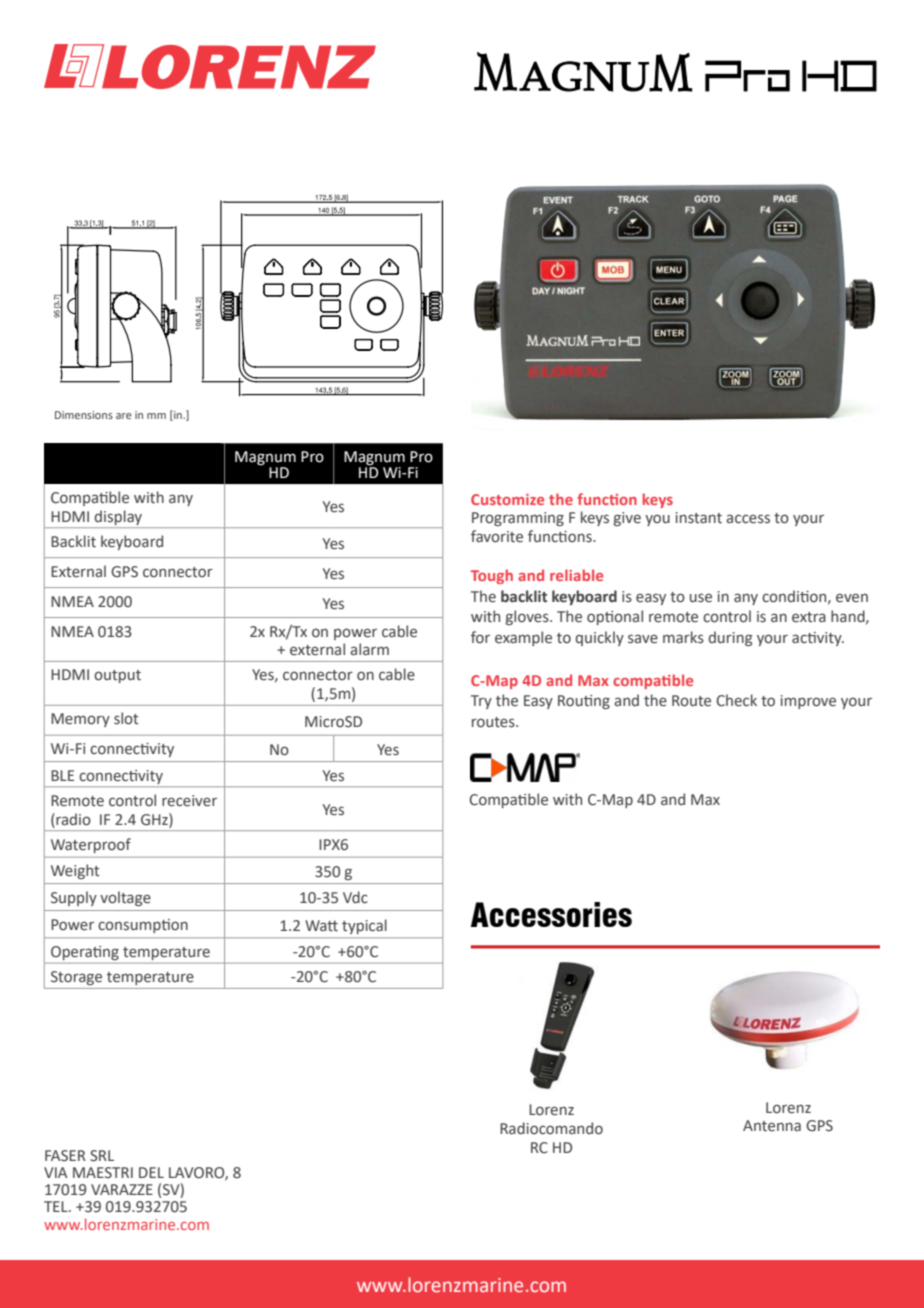 This screenshot has height=1308, width=924. What do you see at coordinates (772, 1126) in the screenshot?
I see `Antenna` at bounding box center [772, 1126].
